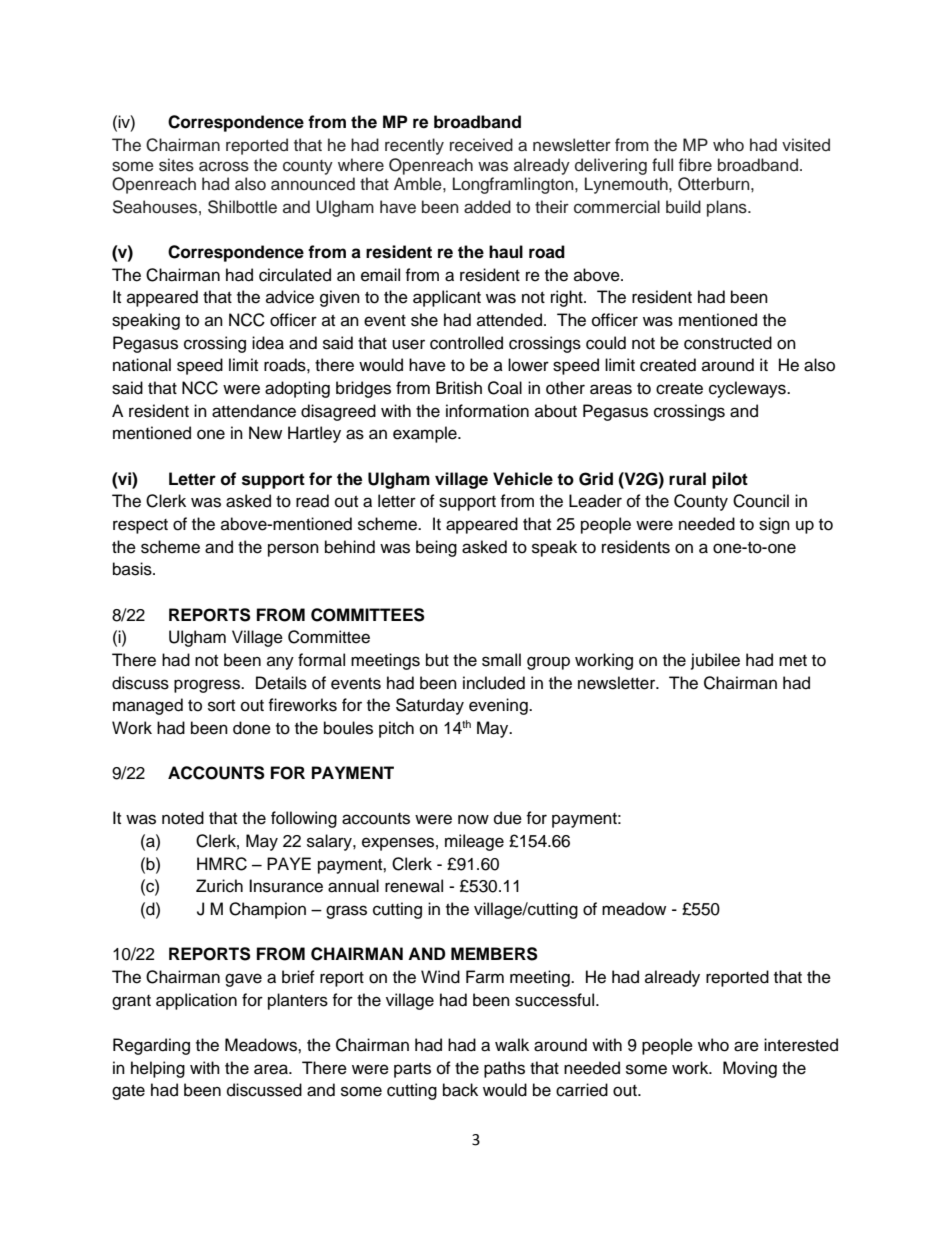 This page has height=1233, width=952. I want to click on attendance, so click(254, 411).
